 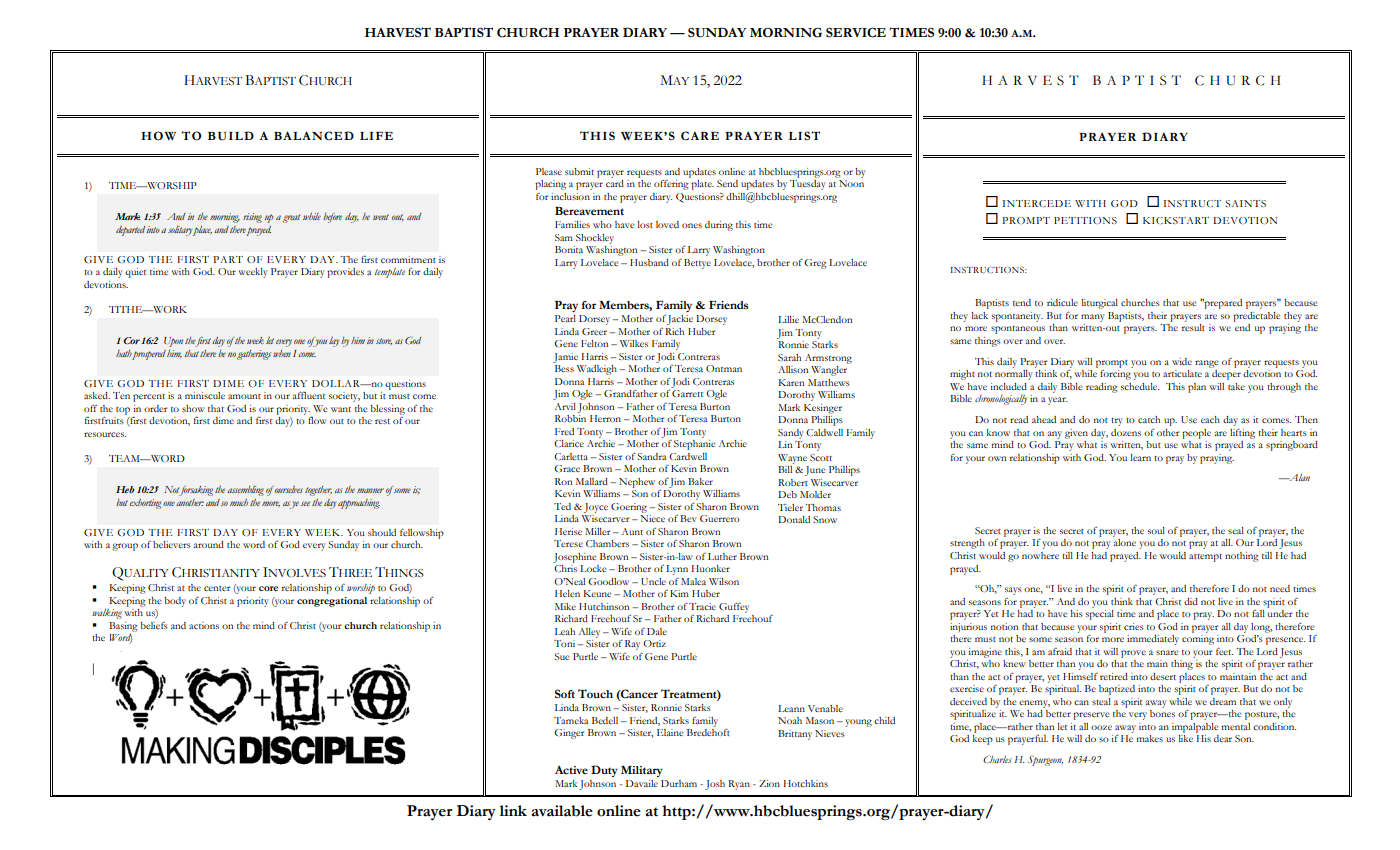 I want to click on show, so click(x=193, y=408).
